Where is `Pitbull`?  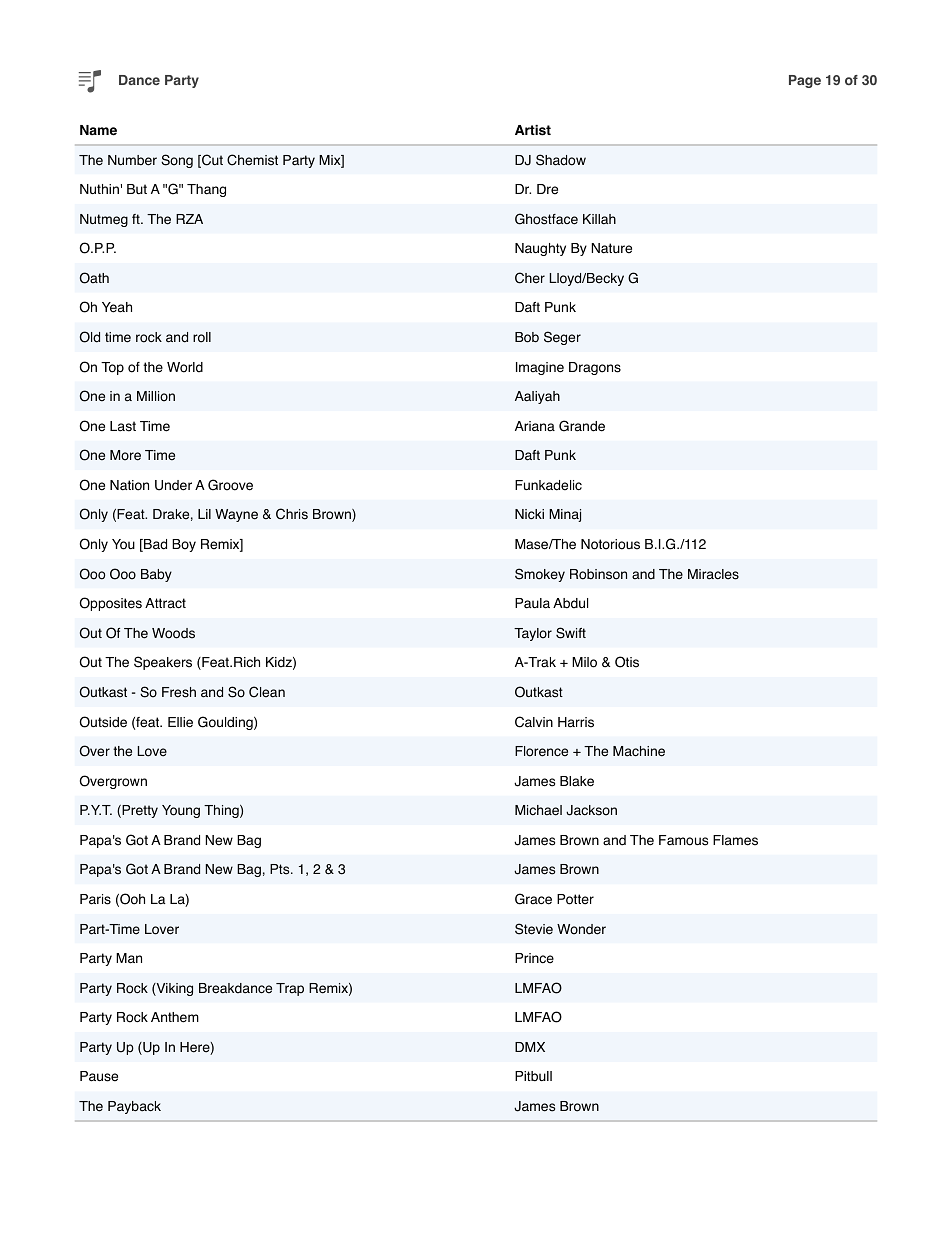
Pitbull is located at coordinates (533, 1076).
